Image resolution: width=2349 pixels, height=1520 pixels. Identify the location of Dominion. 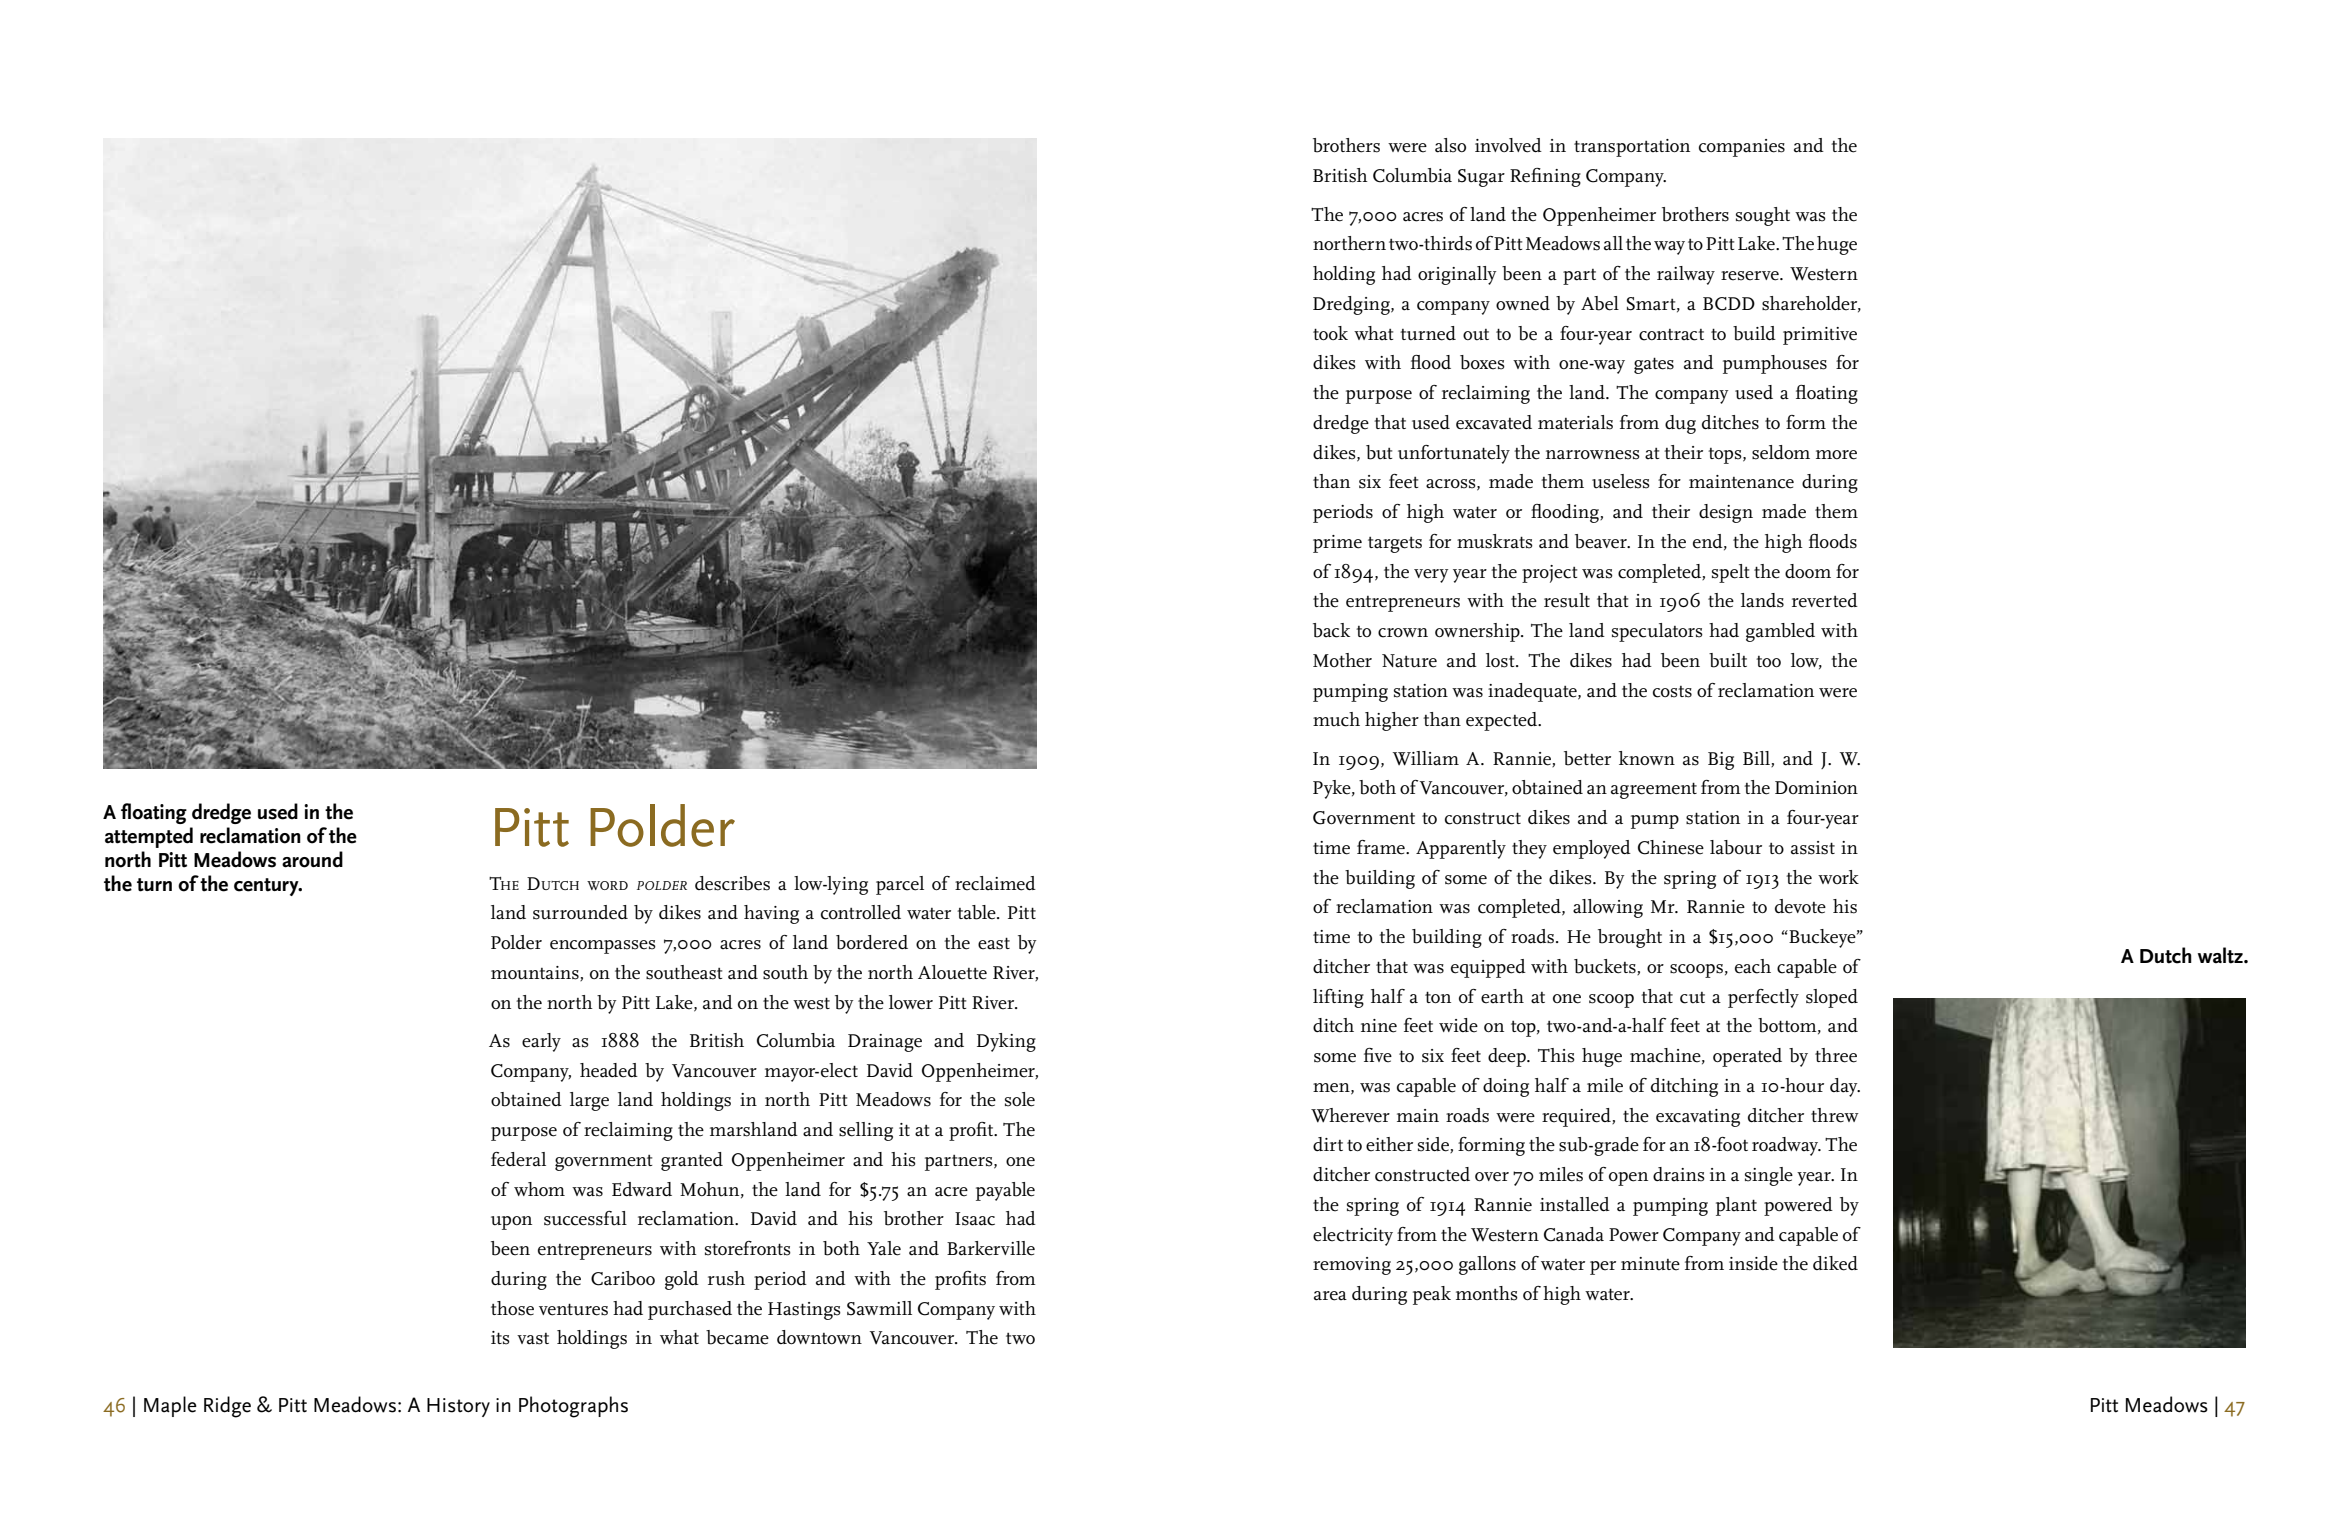
(1816, 787).
